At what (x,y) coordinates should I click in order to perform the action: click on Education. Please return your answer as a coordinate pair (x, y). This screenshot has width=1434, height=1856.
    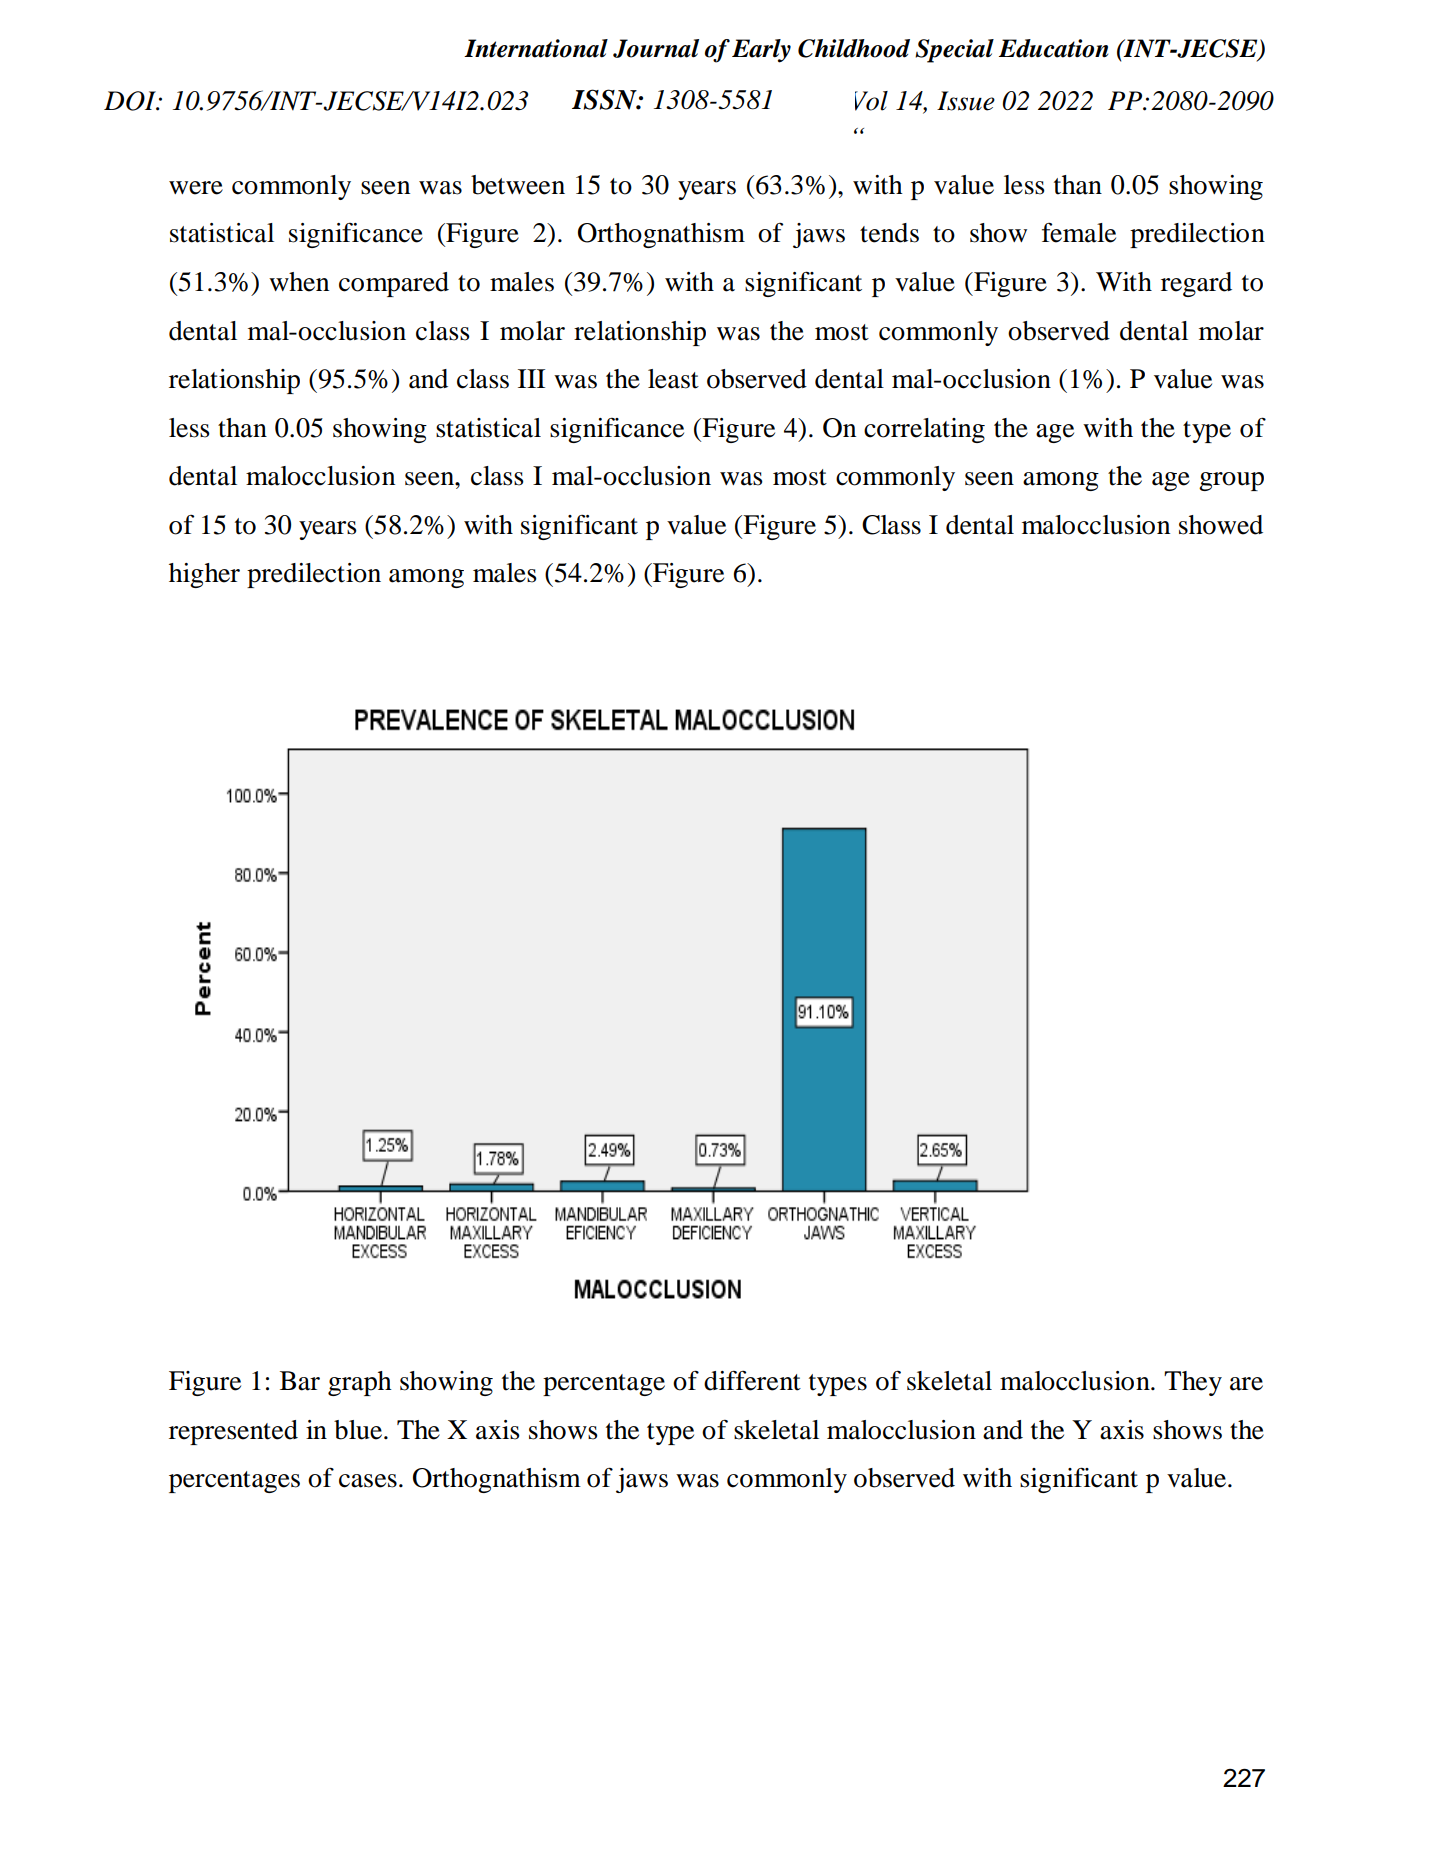
    Looking at the image, I should click on (1053, 48).
